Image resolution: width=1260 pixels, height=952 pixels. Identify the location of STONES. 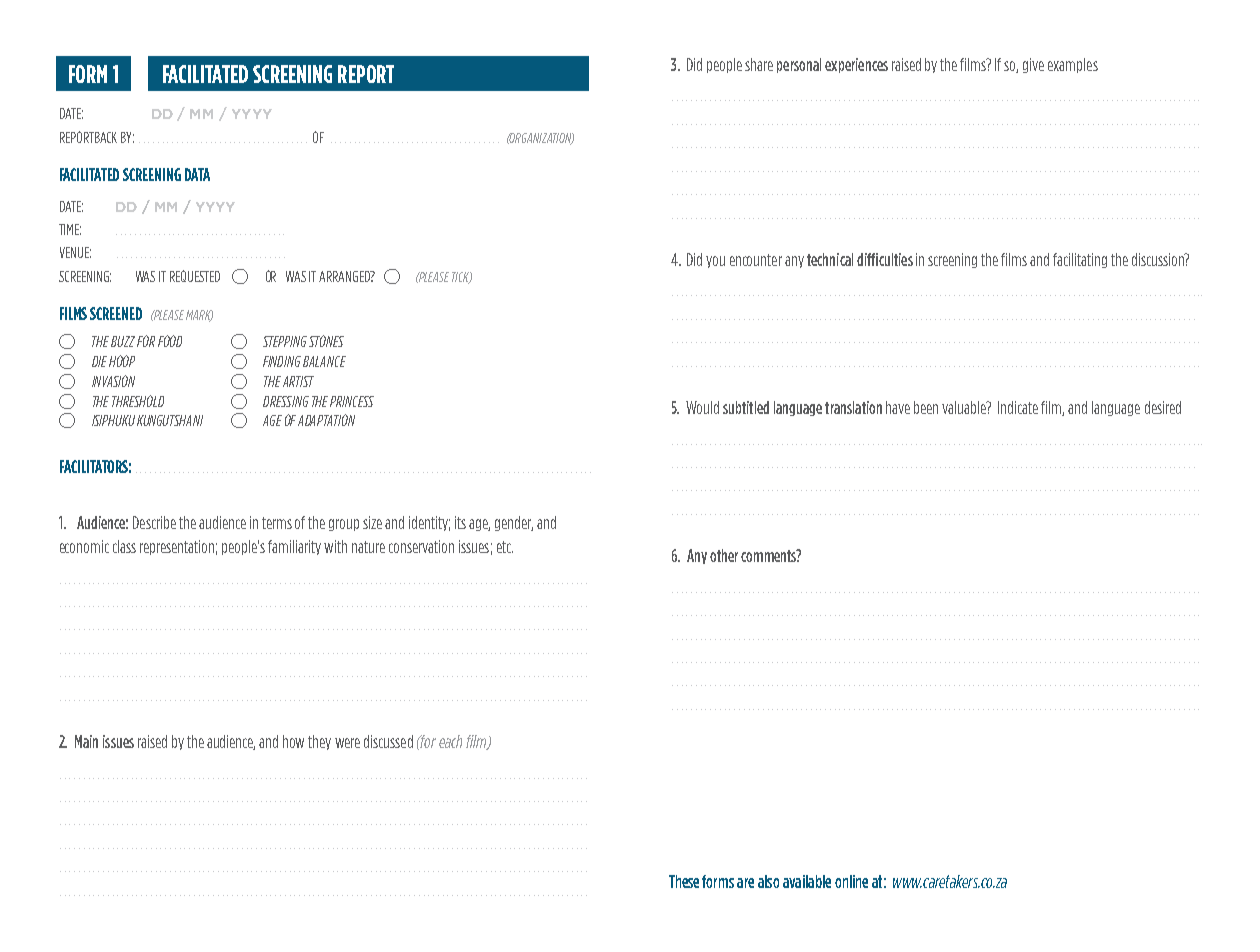
(326, 341).
